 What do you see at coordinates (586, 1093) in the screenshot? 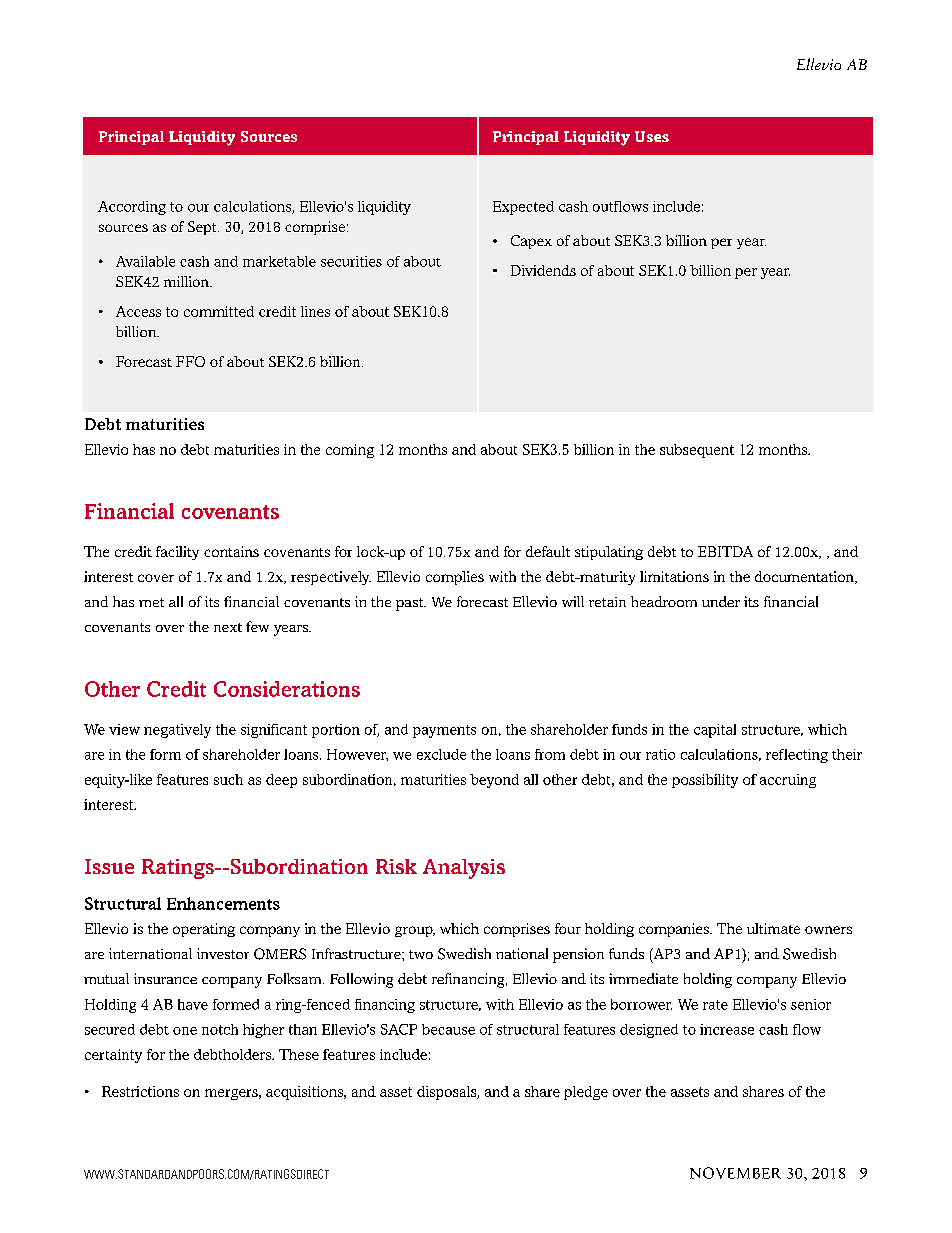
I see `pledge` at bounding box center [586, 1093].
